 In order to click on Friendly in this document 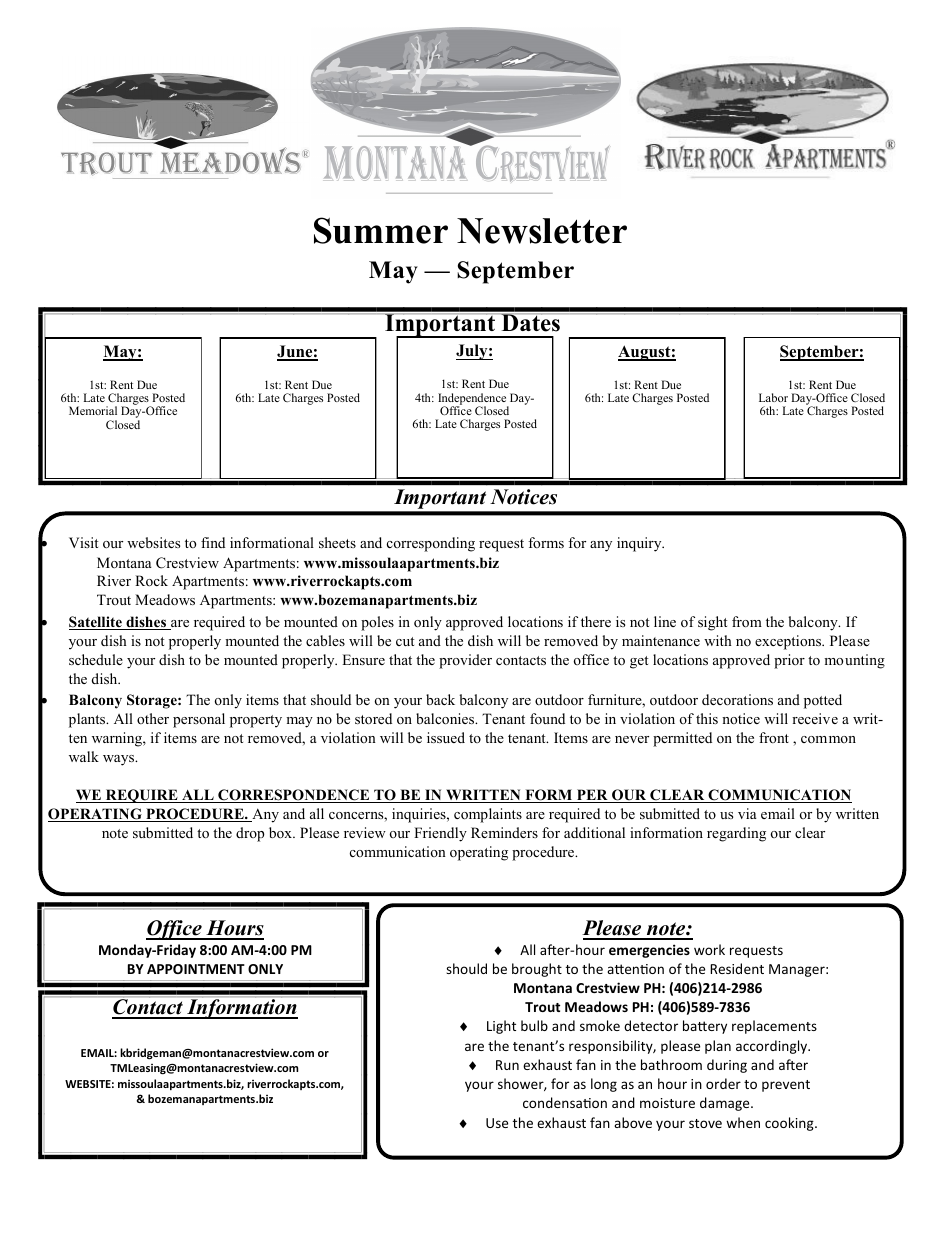, I will do `click(440, 834)`.
